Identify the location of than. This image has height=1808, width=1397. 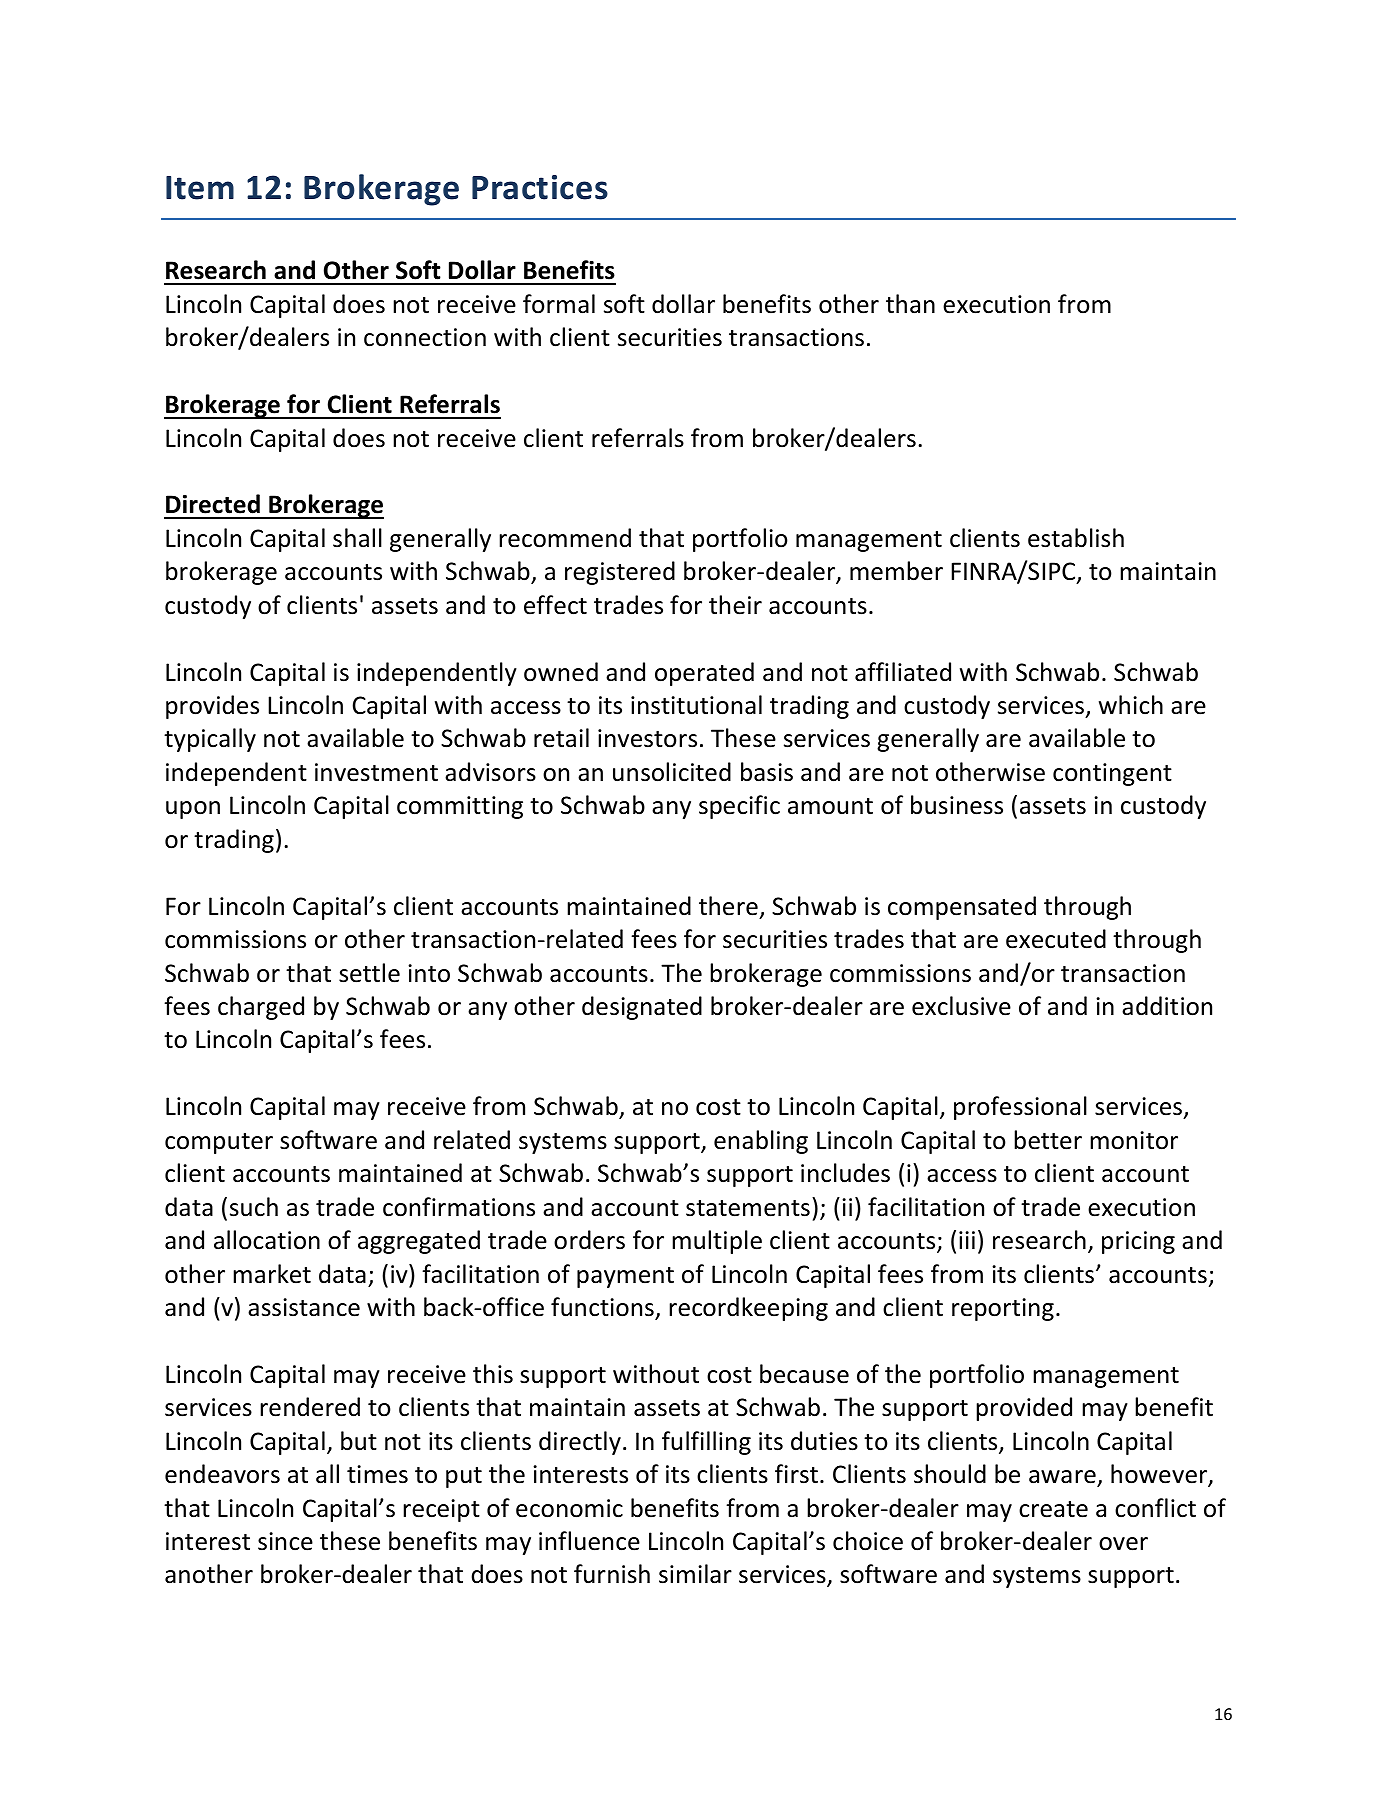
(910, 304).
